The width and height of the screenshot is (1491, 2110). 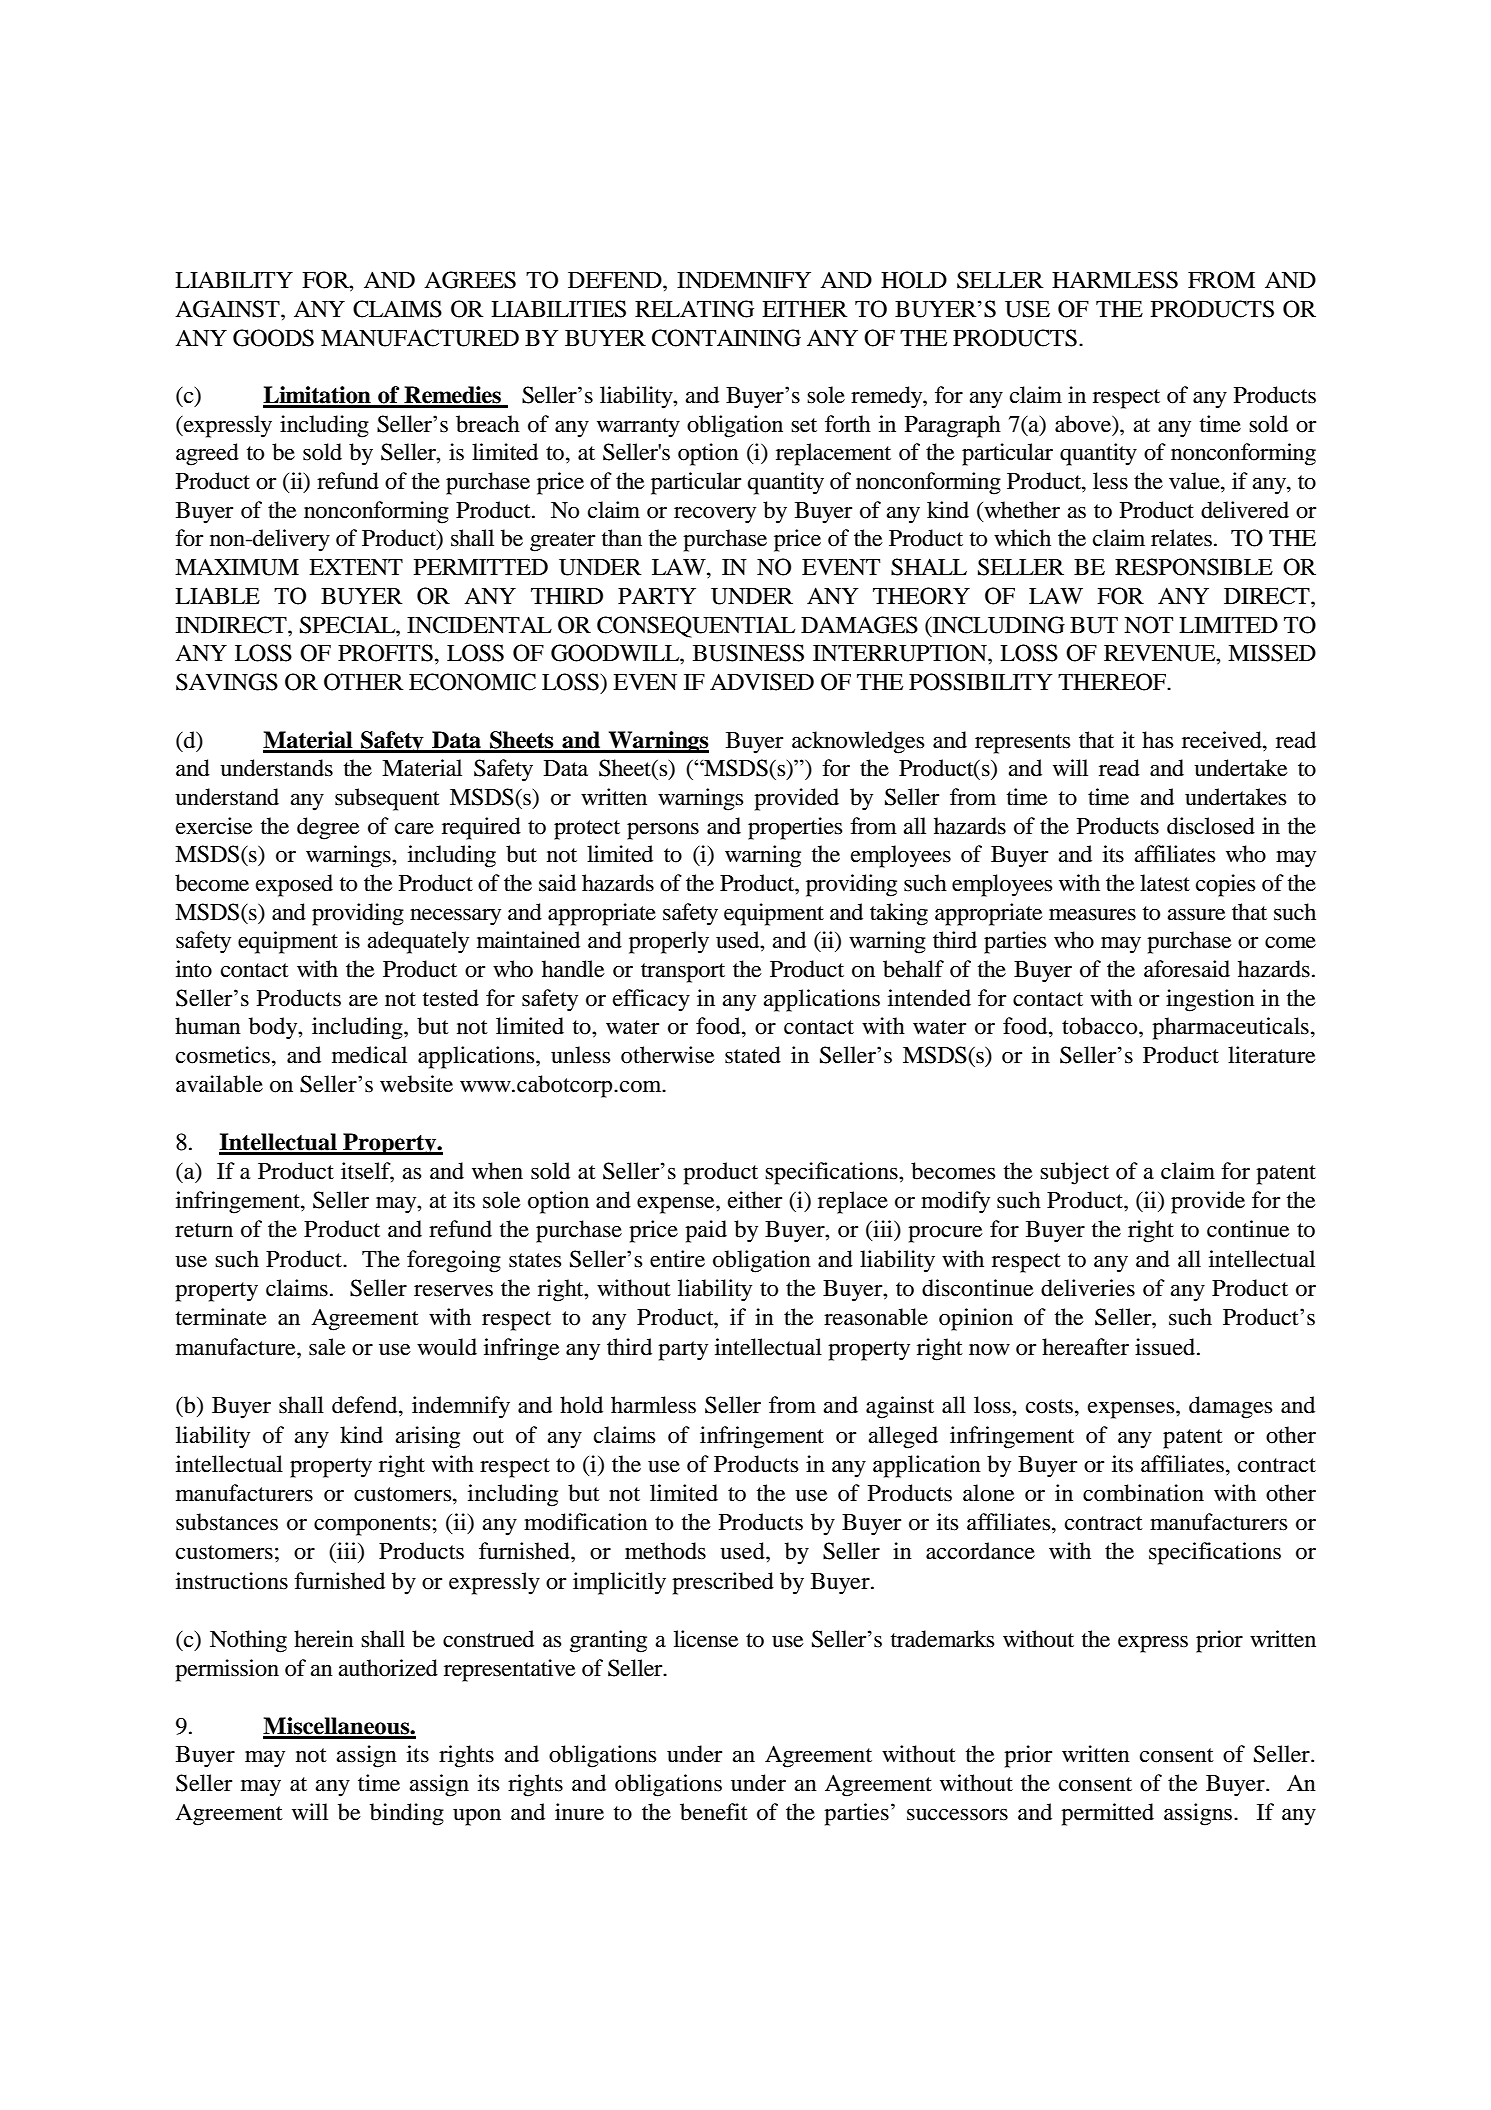 I want to click on sale, so click(x=327, y=1347).
